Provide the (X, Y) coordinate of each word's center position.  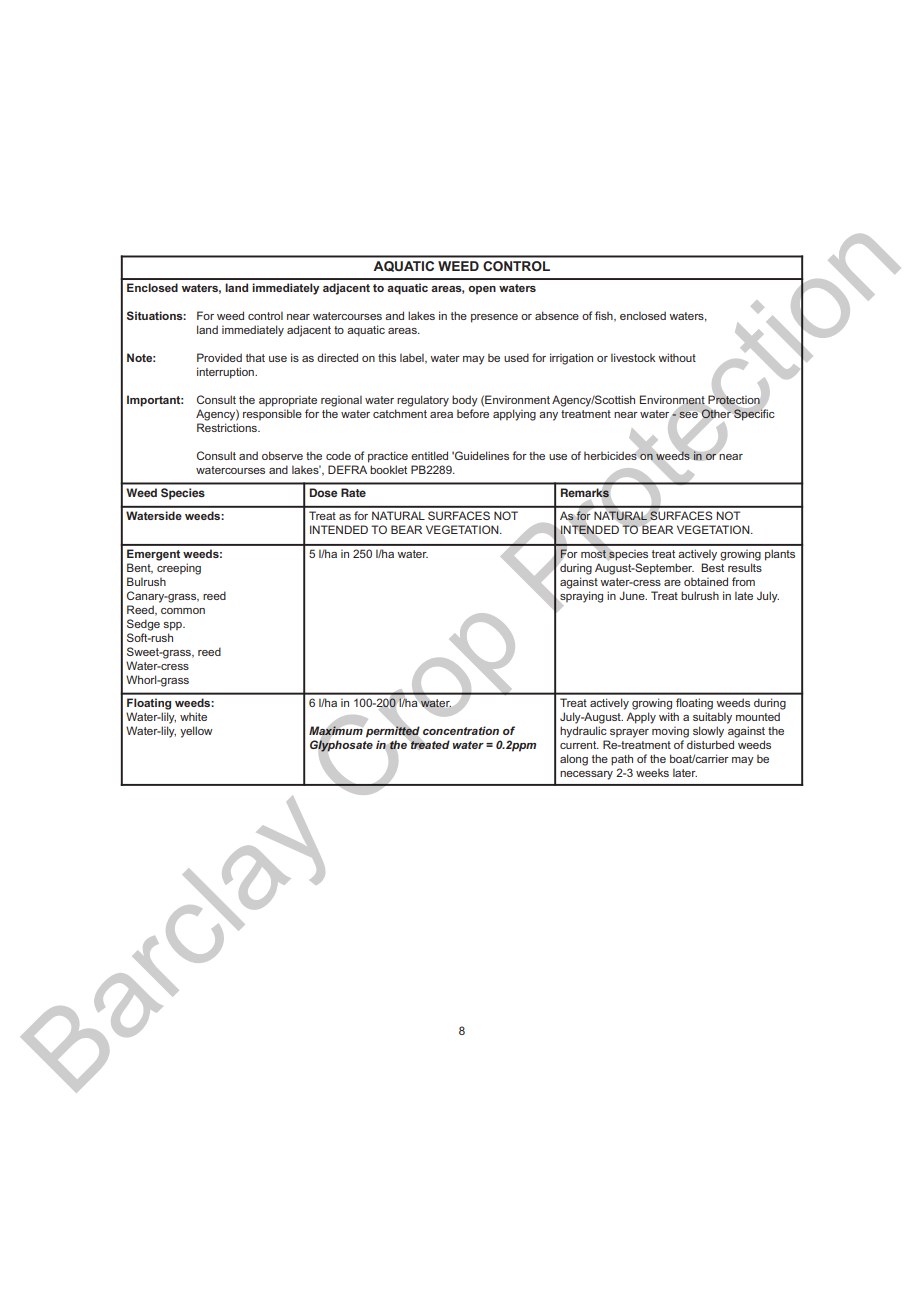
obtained (706, 581)
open (482, 290)
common (183, 611)
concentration (461, 730)
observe (282, 455)
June (633, 595)
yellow (196, 732)
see (689, 415)
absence (557, 315)
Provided (219, 357)
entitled (429, 455)
